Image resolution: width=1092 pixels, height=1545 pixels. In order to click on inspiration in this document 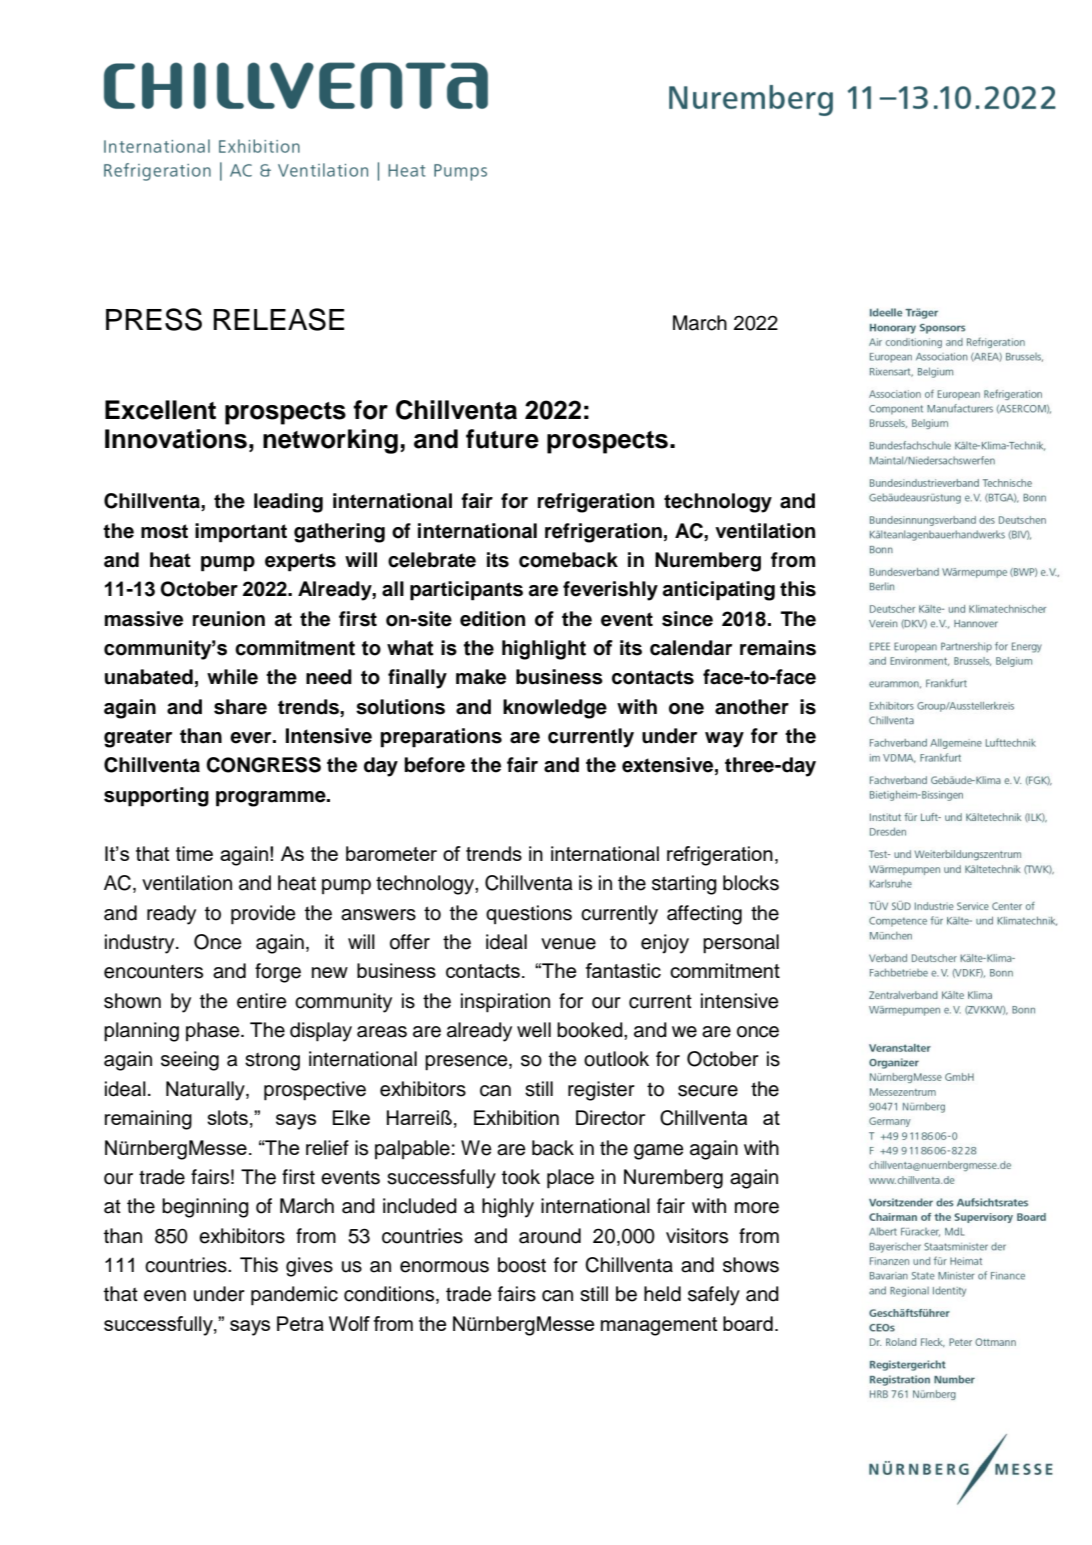, I will do `click(505, 1003)`.
